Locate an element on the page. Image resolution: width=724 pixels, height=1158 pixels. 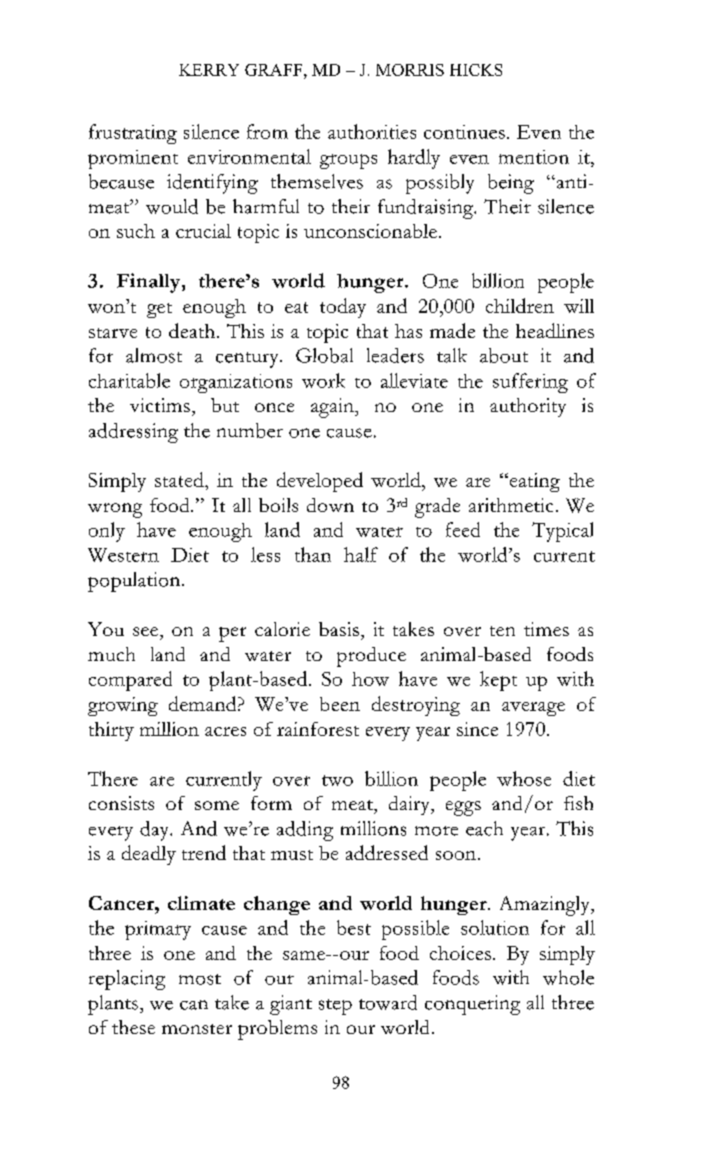
Western is located at coordinates (123, 555).
